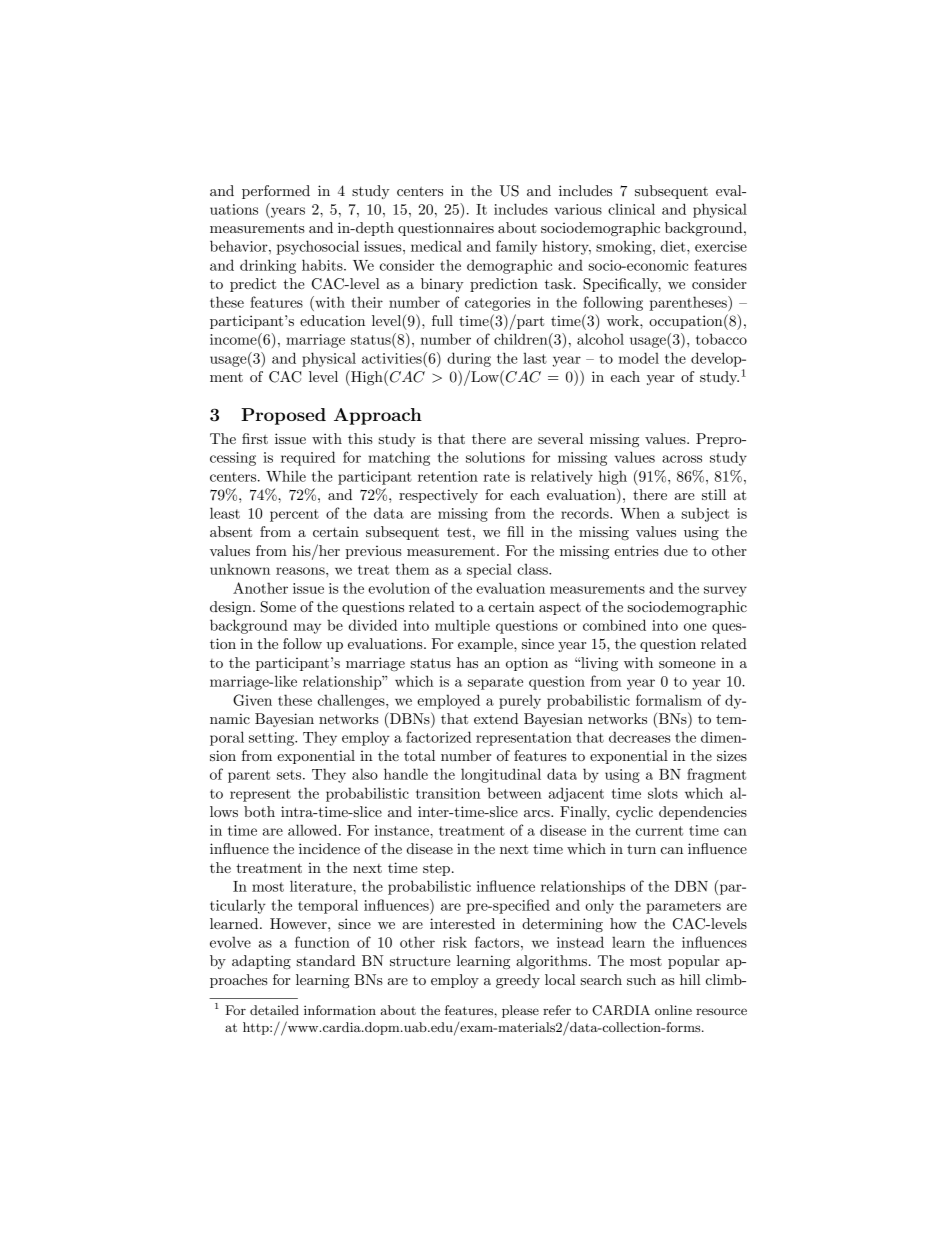 Image resolution: width=952 pixels, height=1233 pixels. What do you see at coordinates (274, 1010) in the screenshot?
I see `detailed` at bounding box center [274, 1010].
